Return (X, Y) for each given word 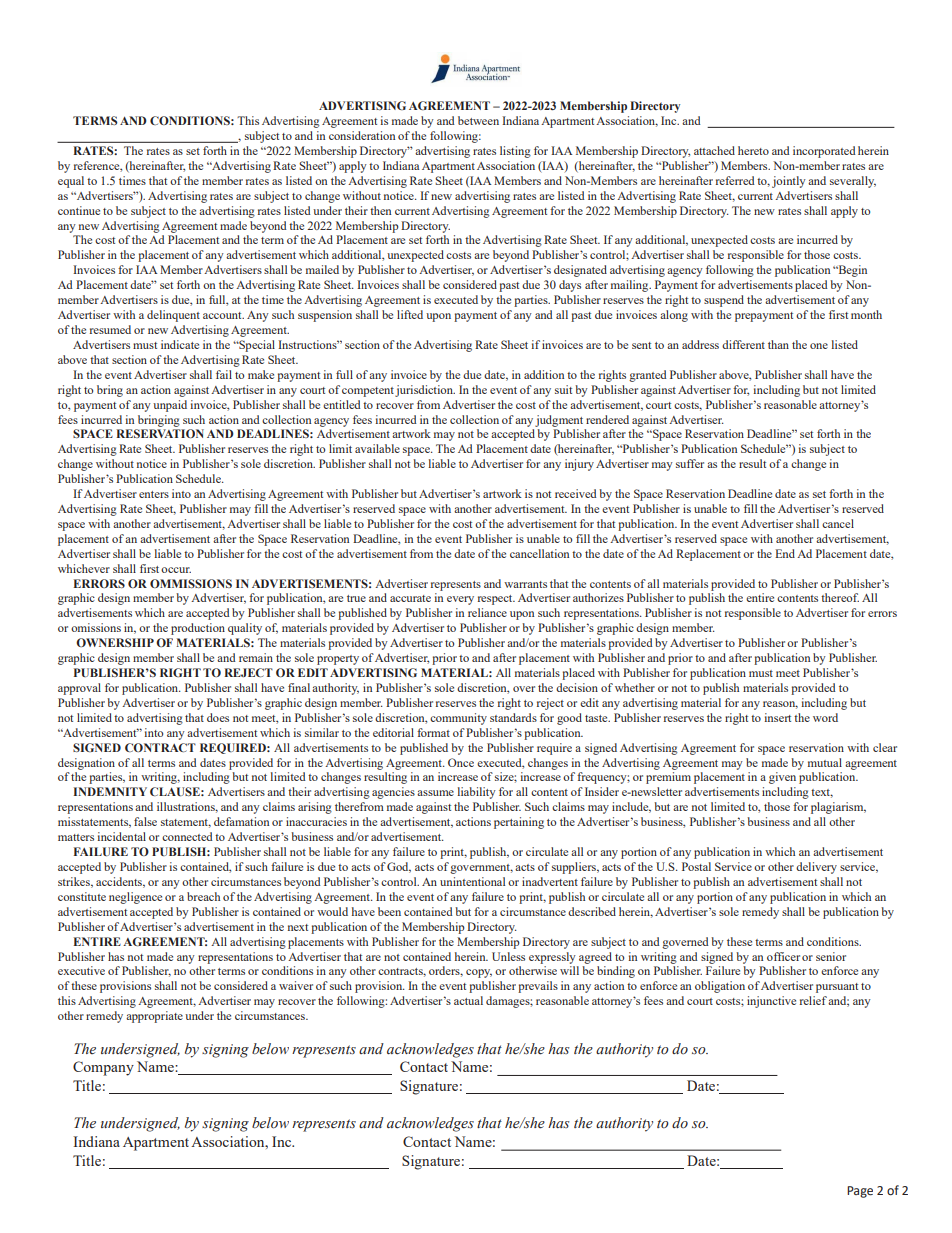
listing (515, 152)
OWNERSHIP (115, 642)
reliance (487, 612)
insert (778, 717)
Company (103, 1068)
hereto (753, 150)
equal (71, 182)
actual (468, 1000)
